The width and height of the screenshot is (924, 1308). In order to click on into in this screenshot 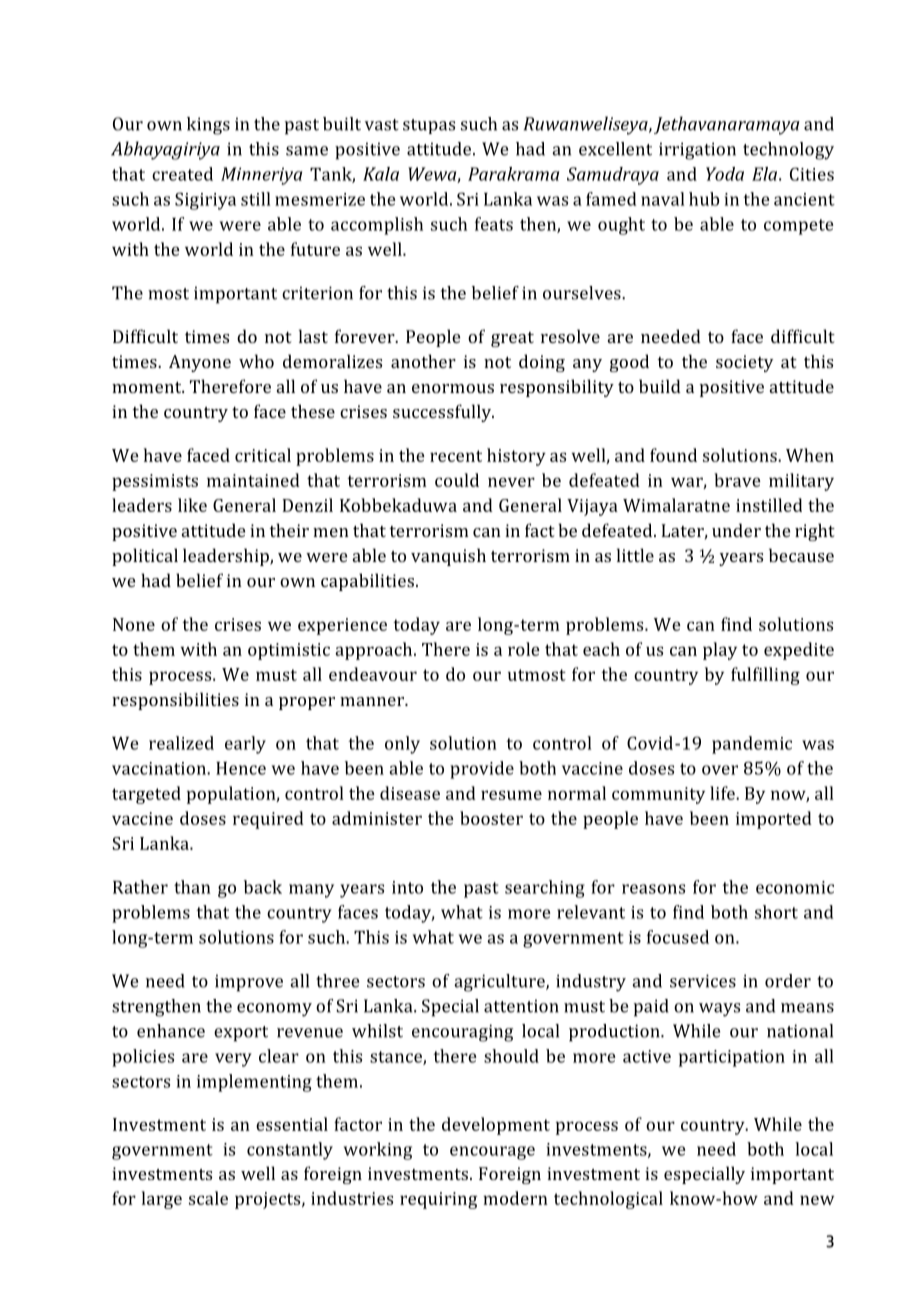, I will do `click(407, 887)`.
